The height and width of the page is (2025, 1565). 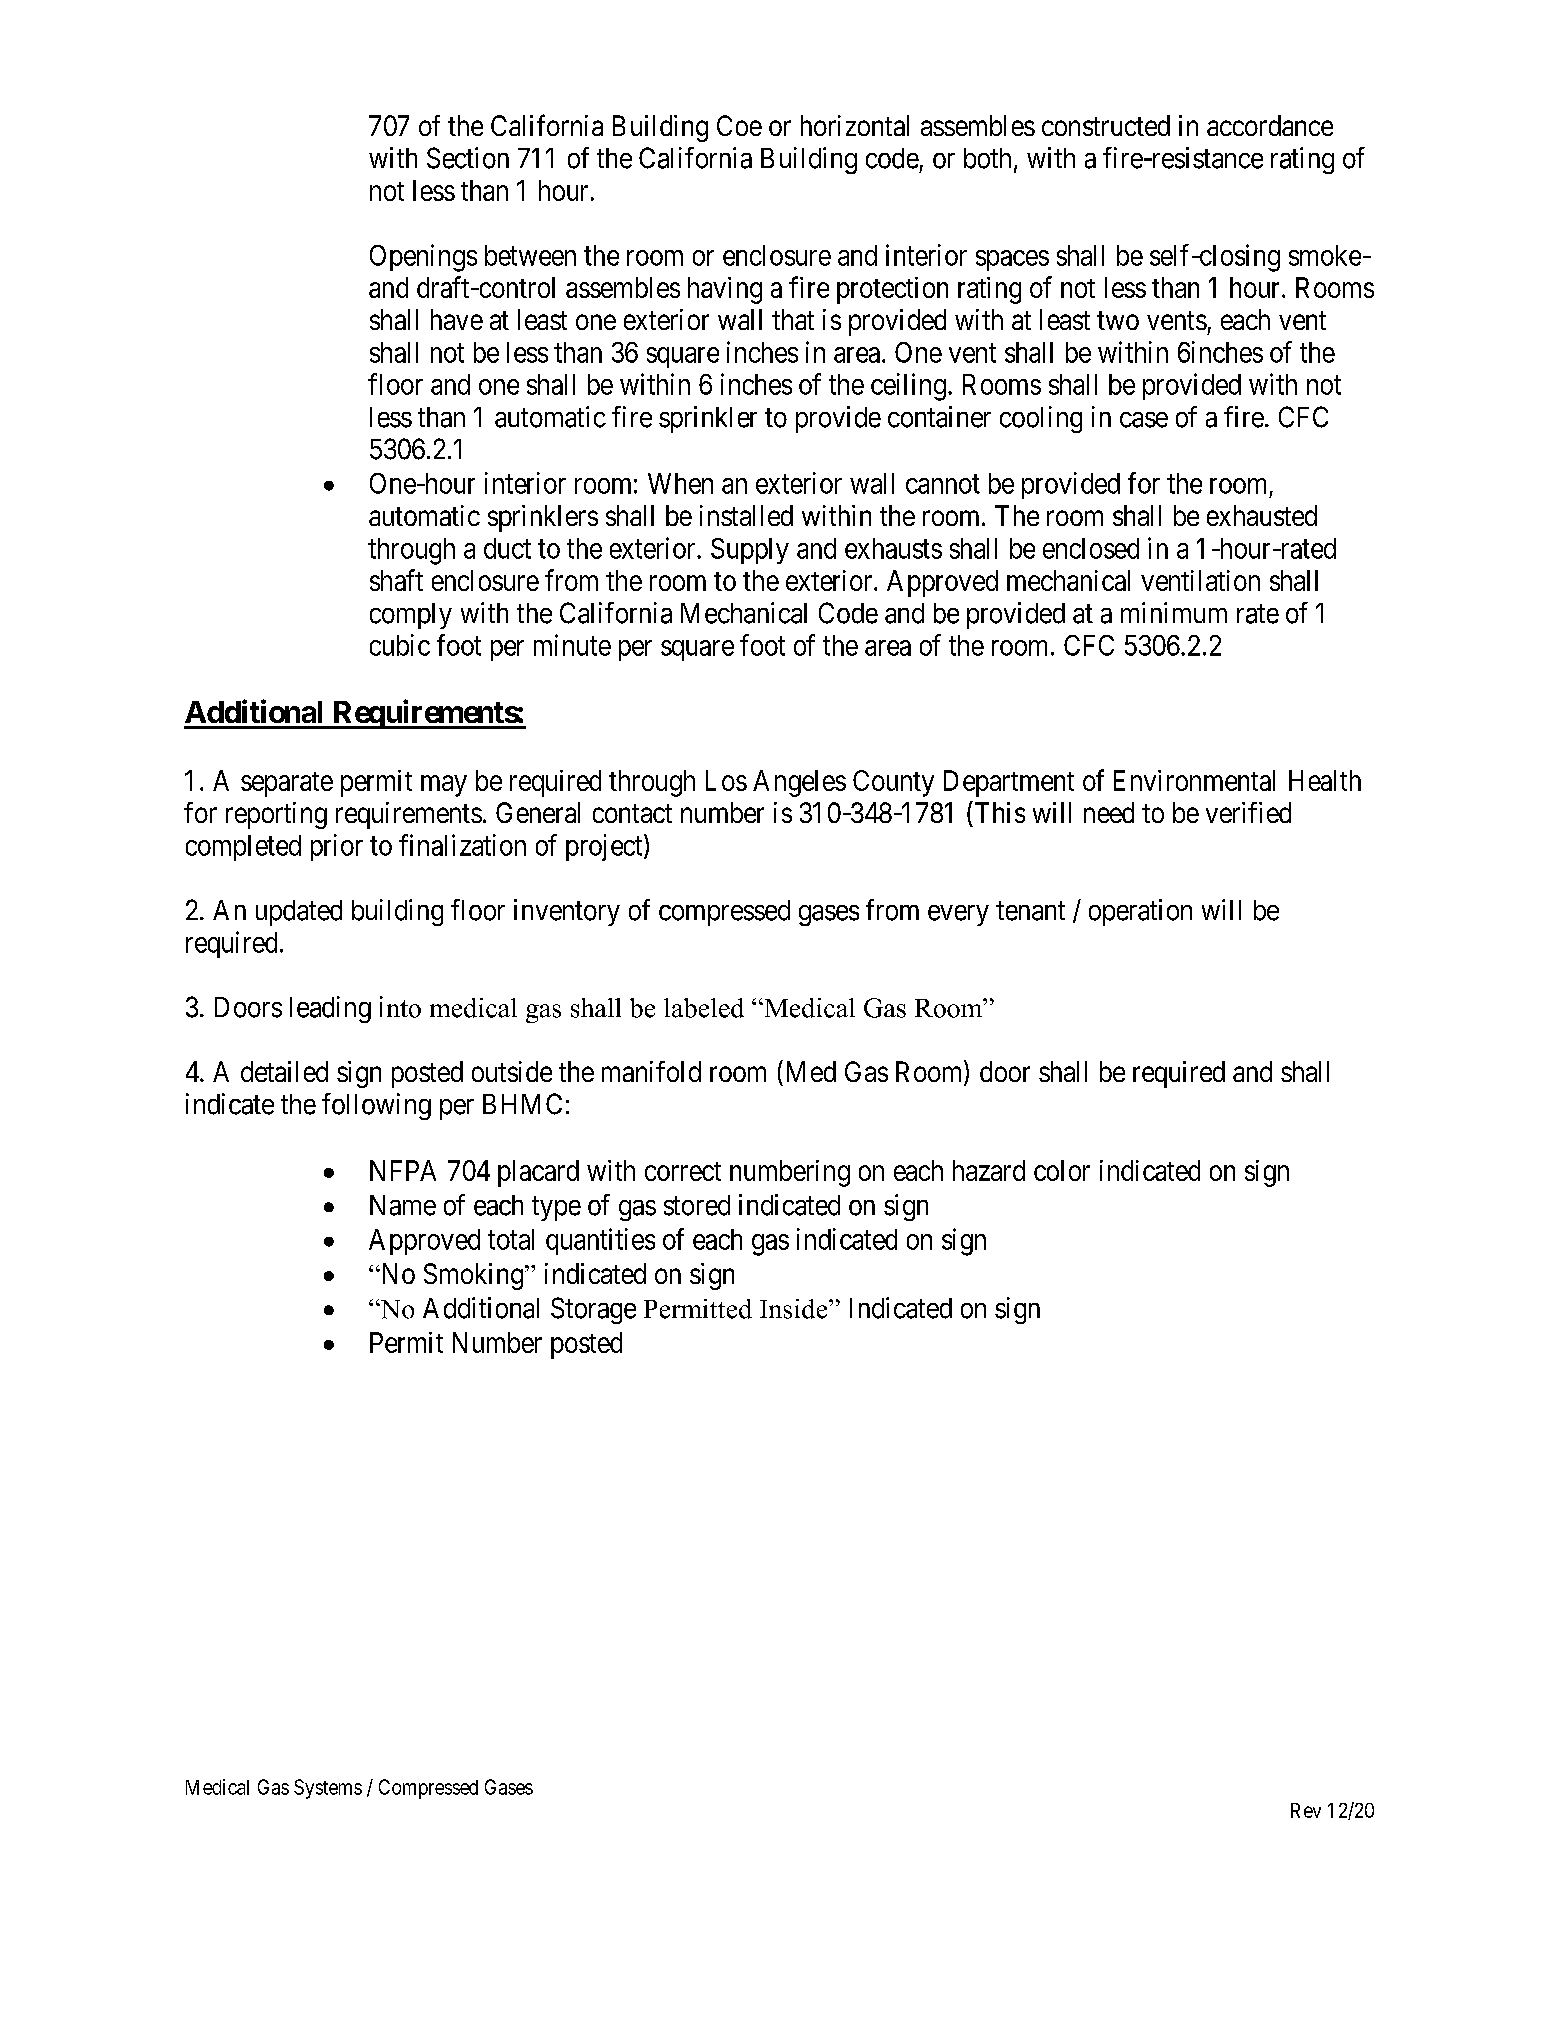 What do you see at coordinates (1062, 1170) in the page?
I see `color` at bounding box center [1062, 1170].
